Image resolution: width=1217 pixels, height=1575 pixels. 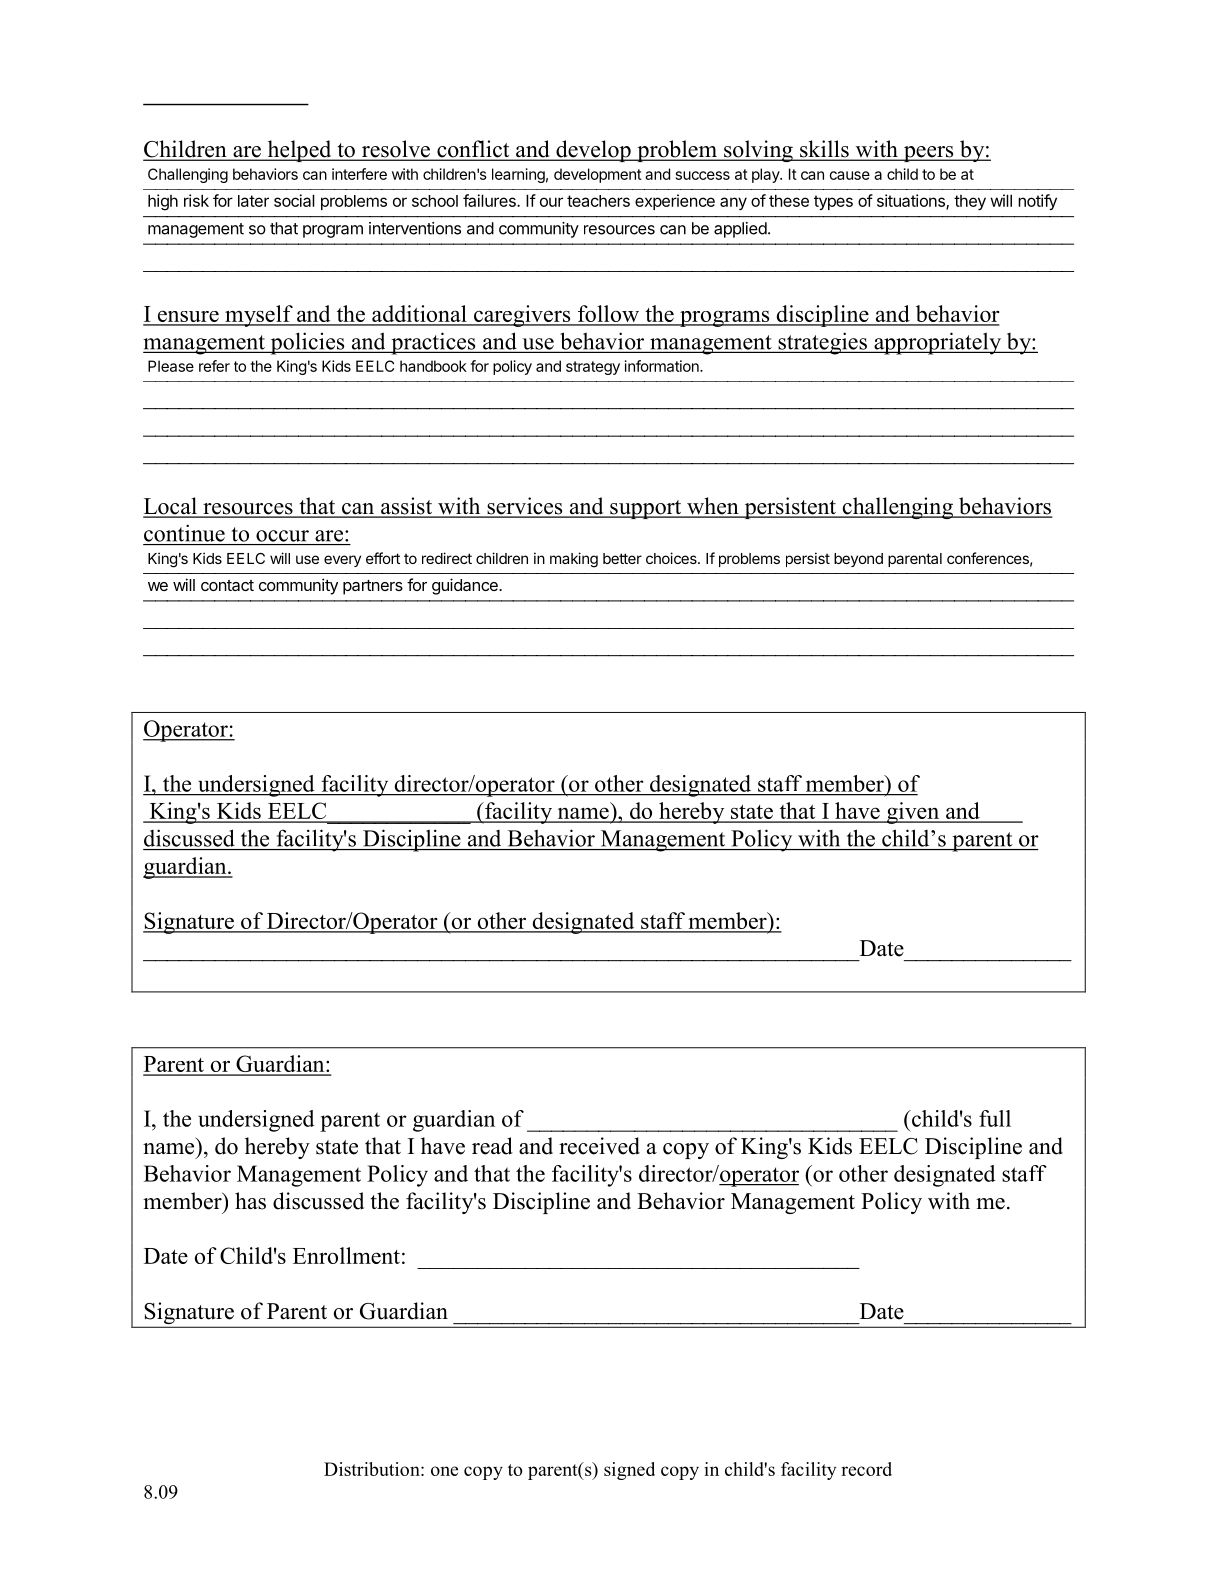 What do you see at coordinates (299, 151) in the screenshot?
I see `helped` at bounding box center [299, 151].
